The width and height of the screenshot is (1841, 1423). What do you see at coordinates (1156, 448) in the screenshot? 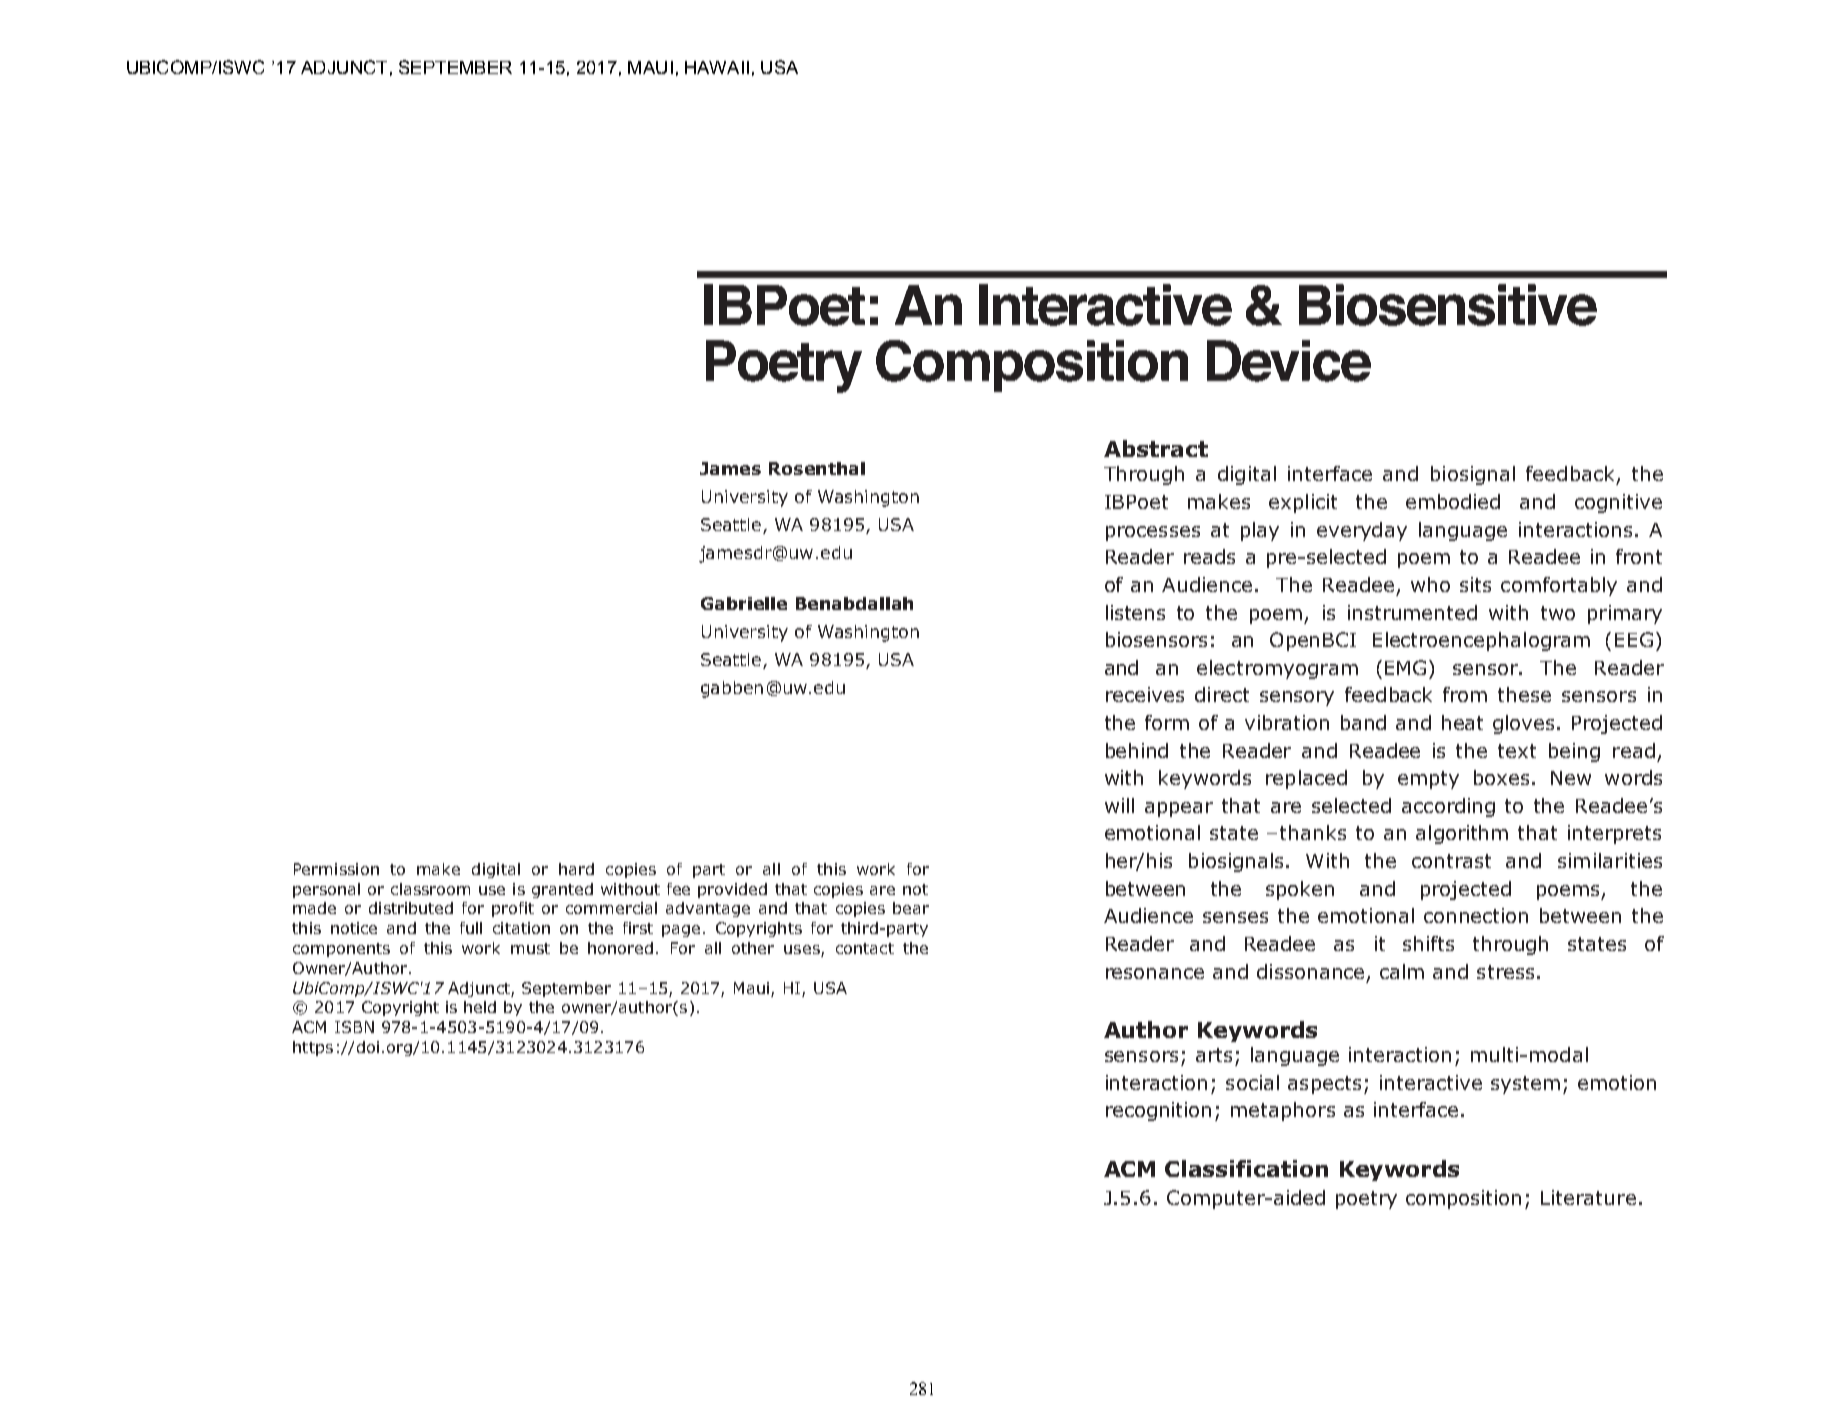
I see `Abstract` at bounding box center [1156, 448].
